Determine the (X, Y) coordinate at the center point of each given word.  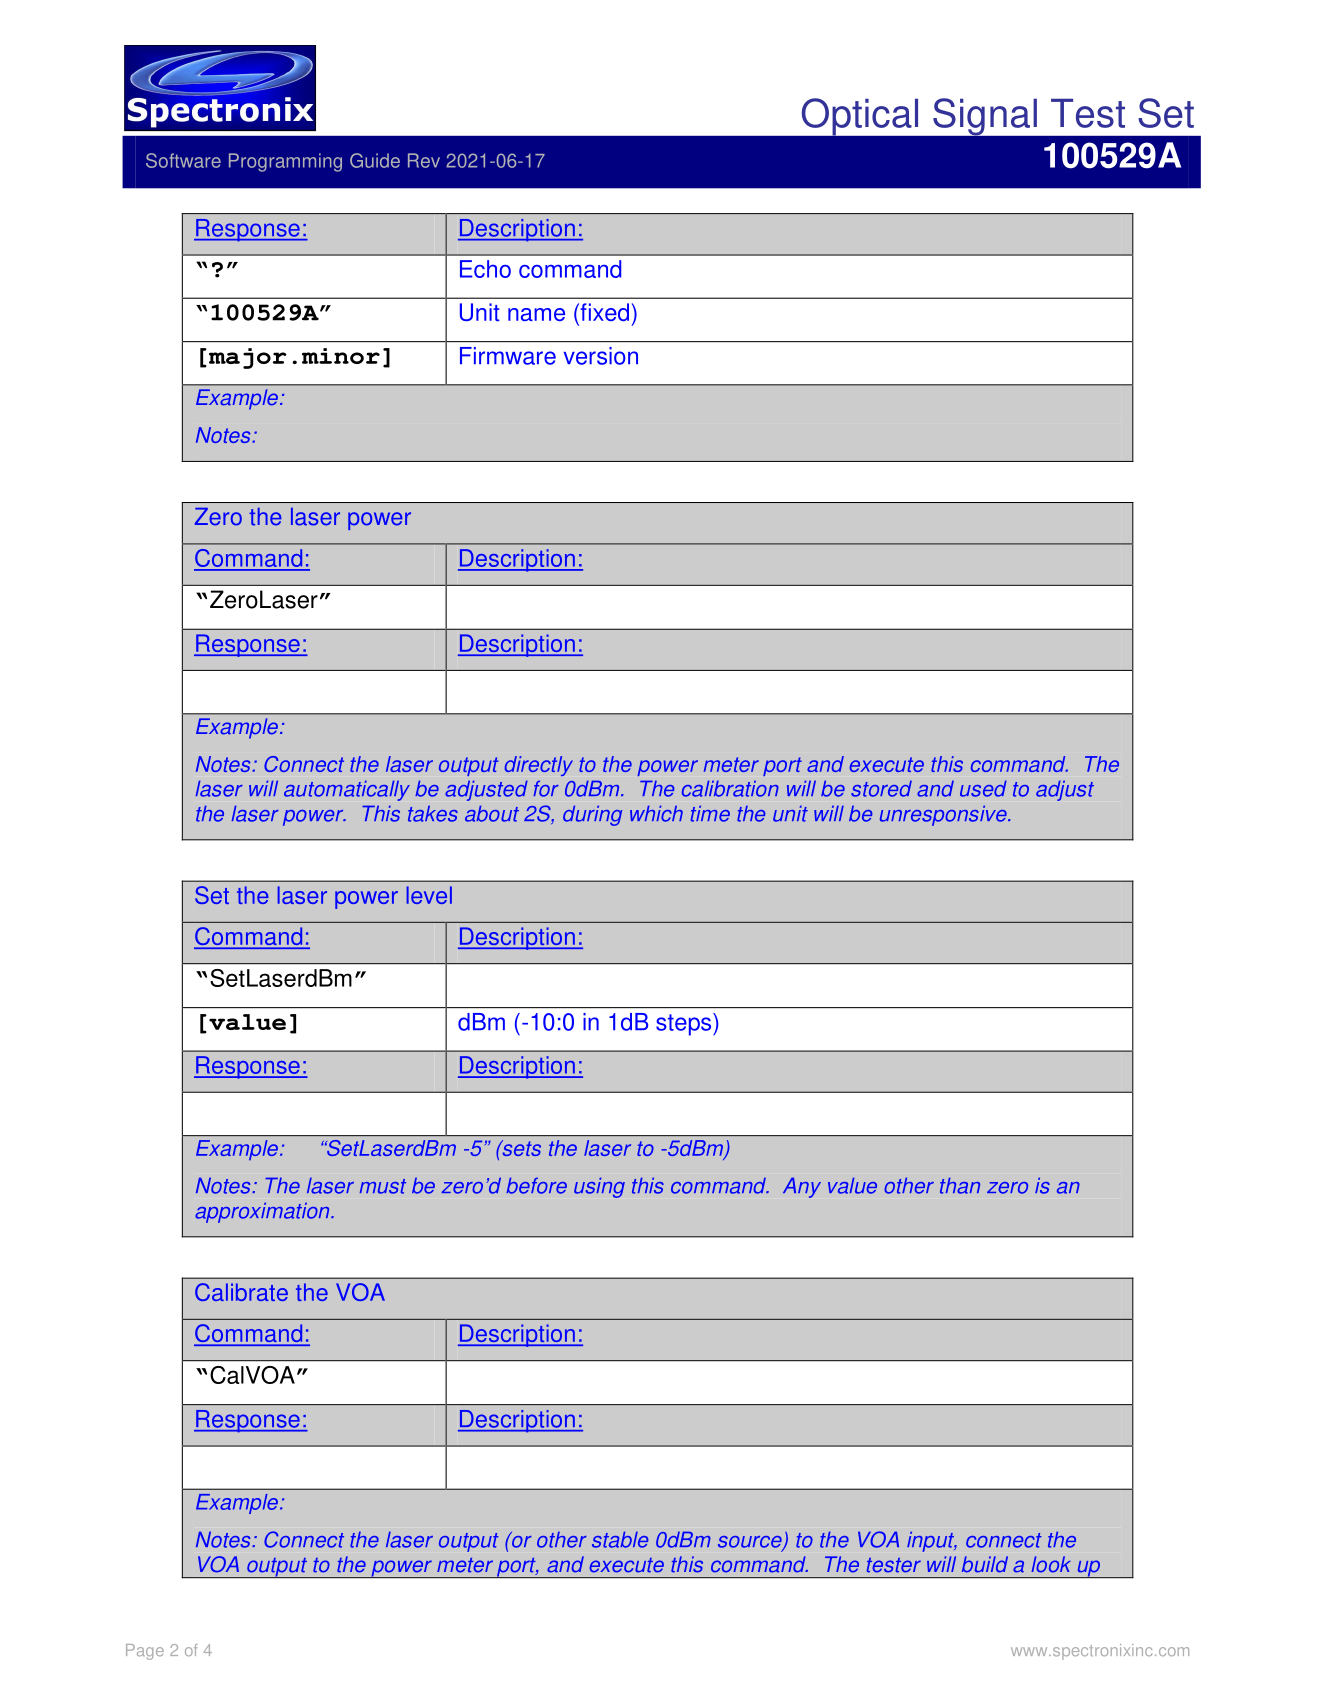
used (983, 789)
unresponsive (944, 816)
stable (620, 1540)
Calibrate (241, 1292)
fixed (603, 312)
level (429, 895)
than (960, 1186)
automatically (347, 791)
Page (145, 1652)
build (985, 1564)
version (601, 356)
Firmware (508, 356)
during (592, 816)
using (599, 1188)
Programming (285, 162)
